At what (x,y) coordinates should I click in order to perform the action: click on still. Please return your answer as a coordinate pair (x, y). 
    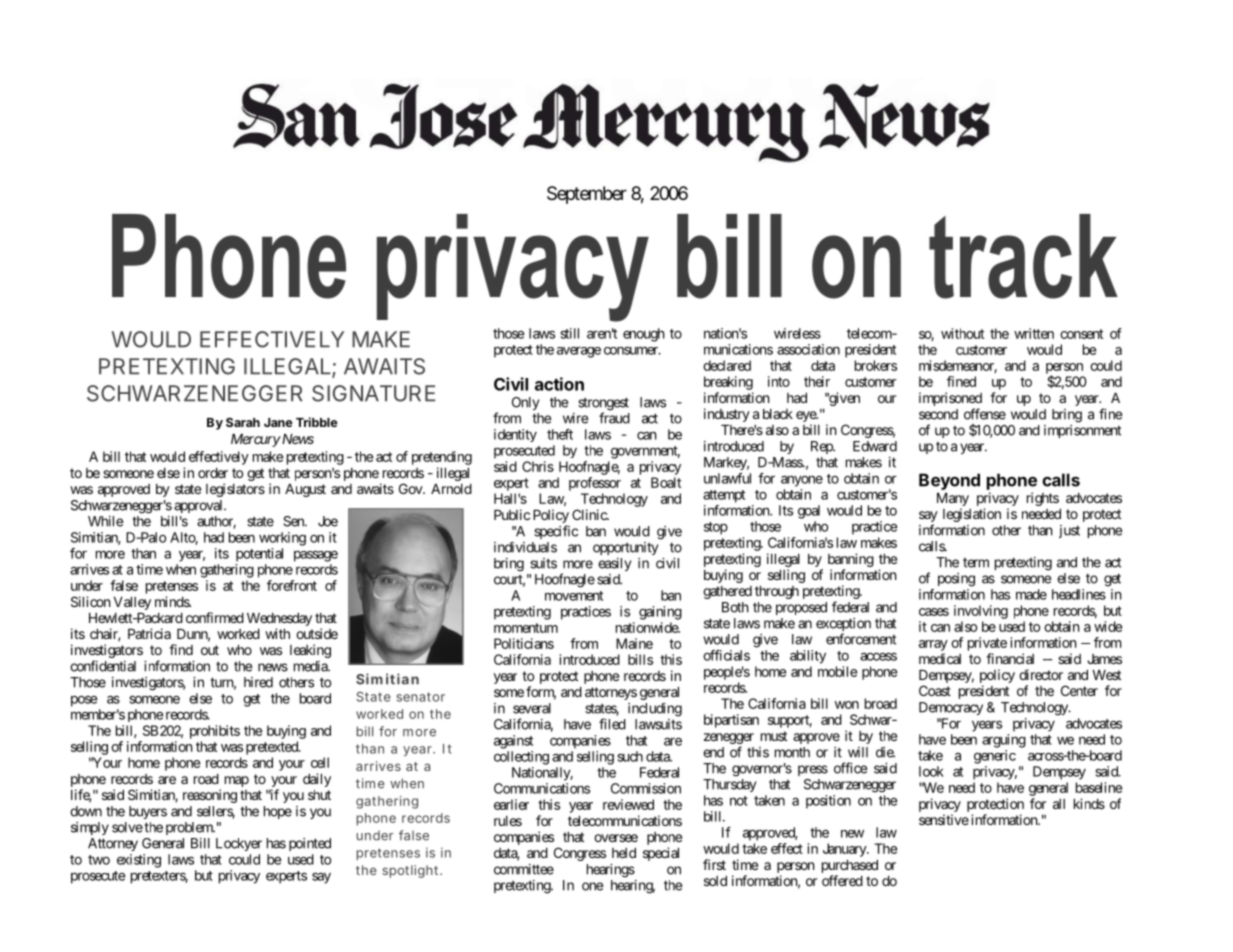
    Looking at the image, I should click on (570, 333).
